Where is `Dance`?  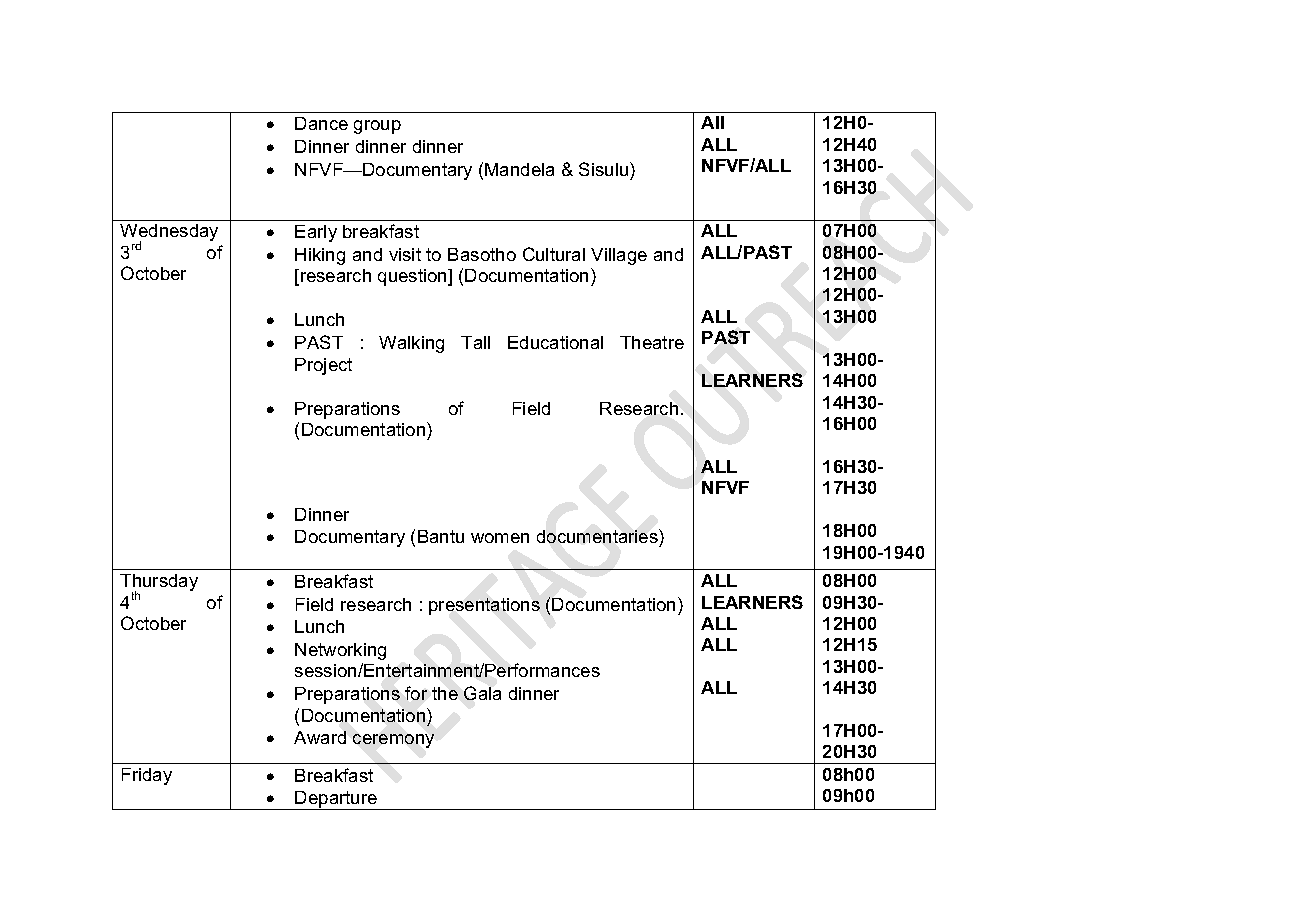
Dance is located at coordinates (321, 123).
